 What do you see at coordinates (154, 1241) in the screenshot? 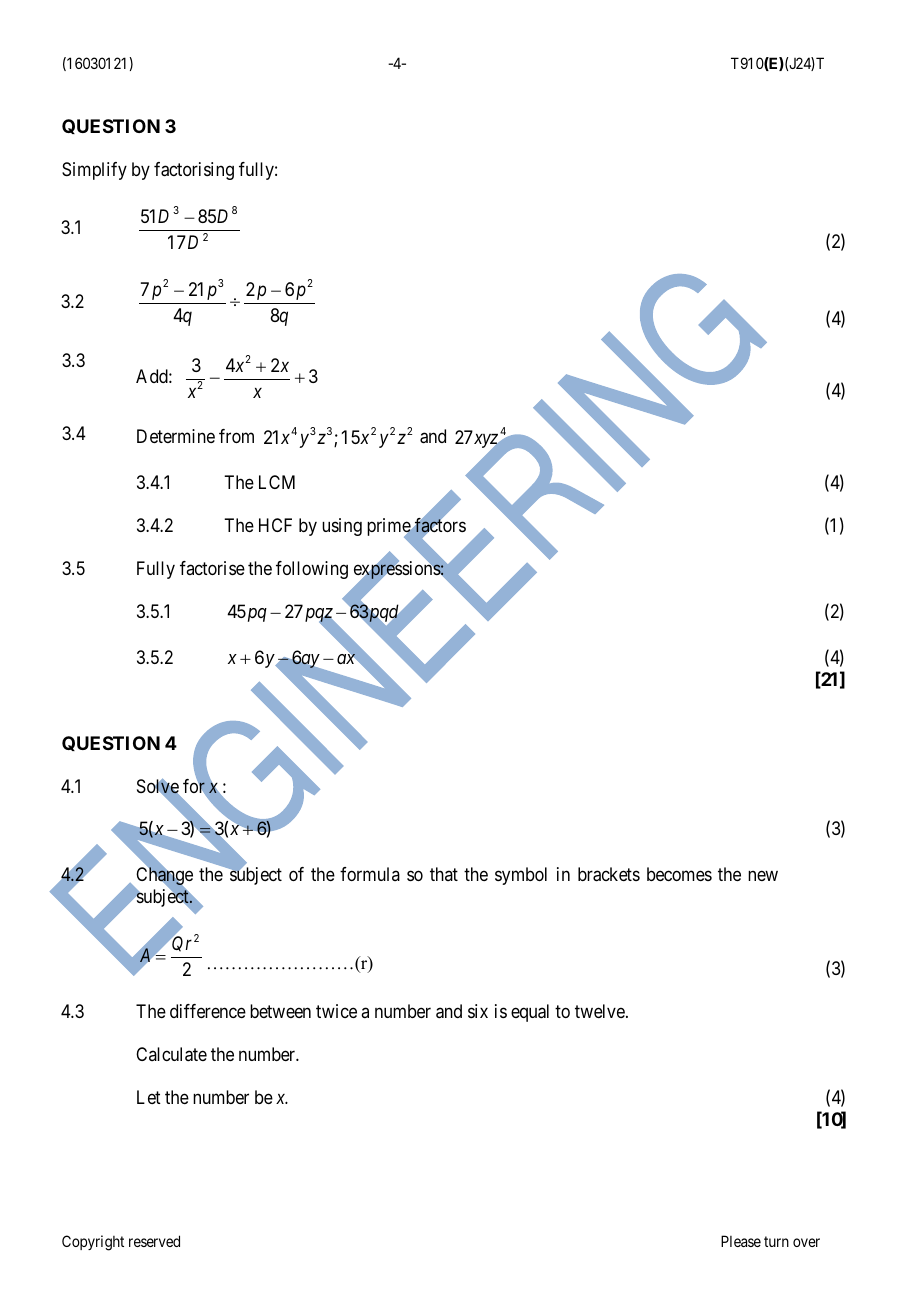
I see `reserved` at bounding box center [154, 1241].
